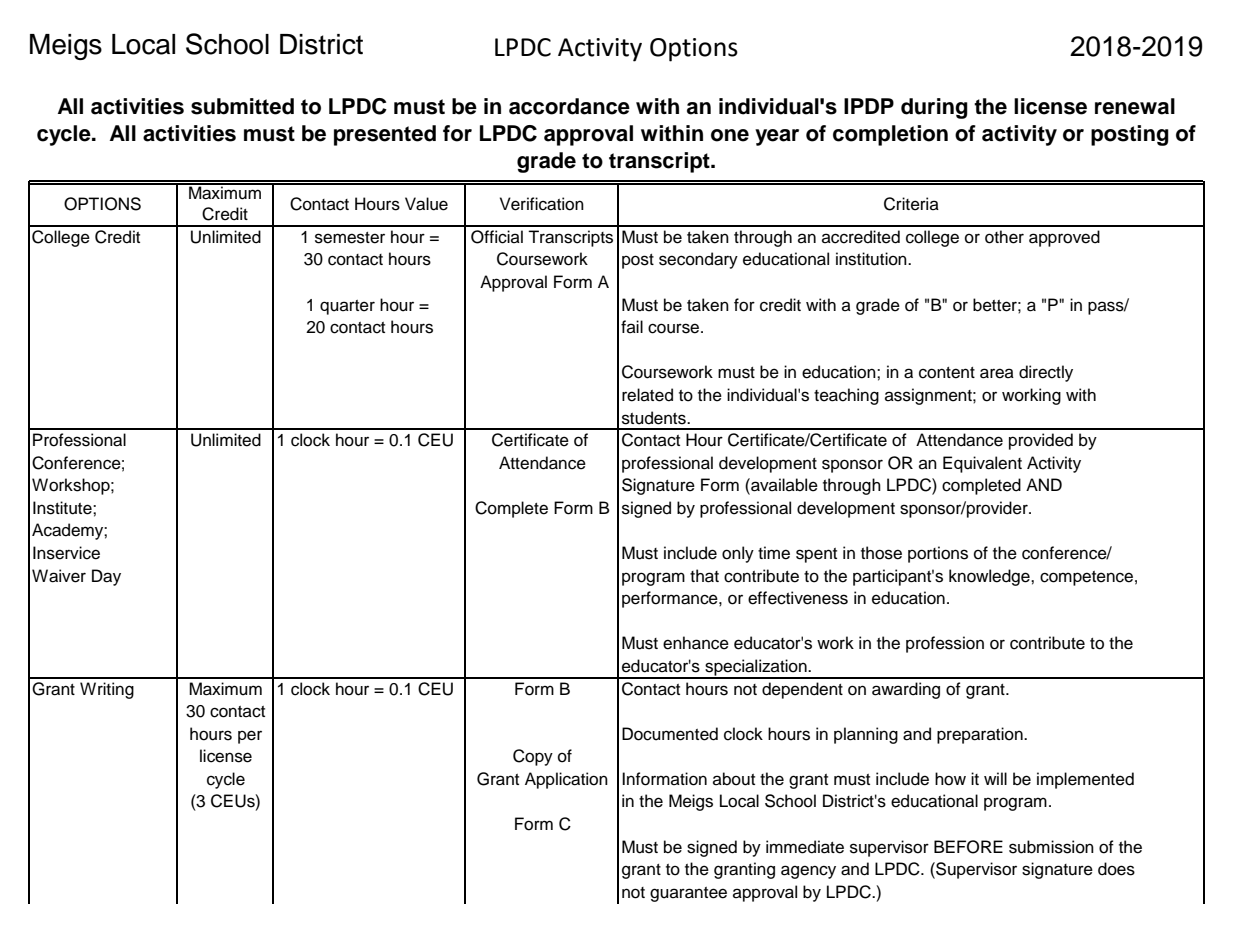  Describe the element at coordinates (566, 780) in the page. I see `Application` at that location.
